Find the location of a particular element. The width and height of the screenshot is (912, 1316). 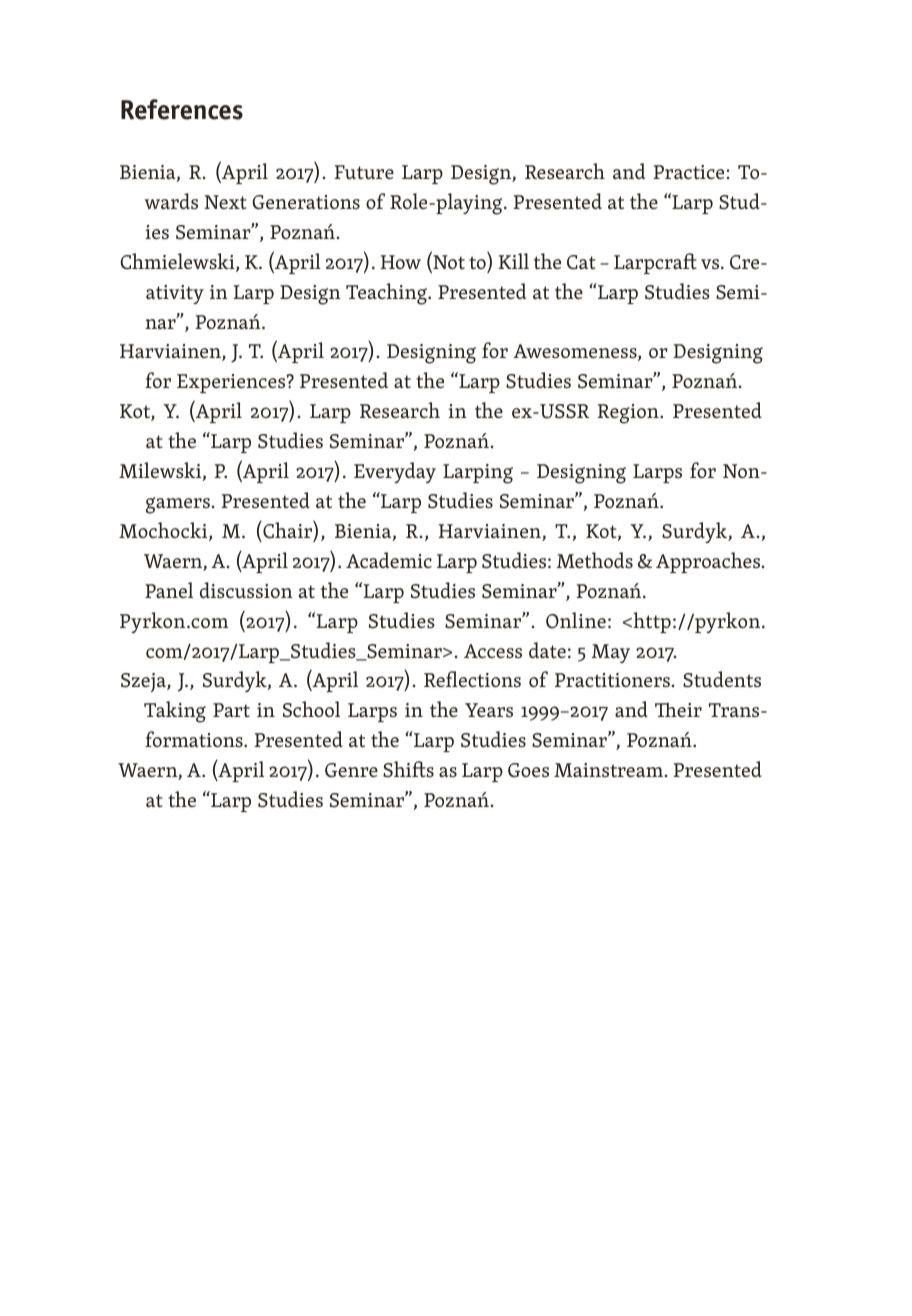

Region is located at coordinates (629, 414).
